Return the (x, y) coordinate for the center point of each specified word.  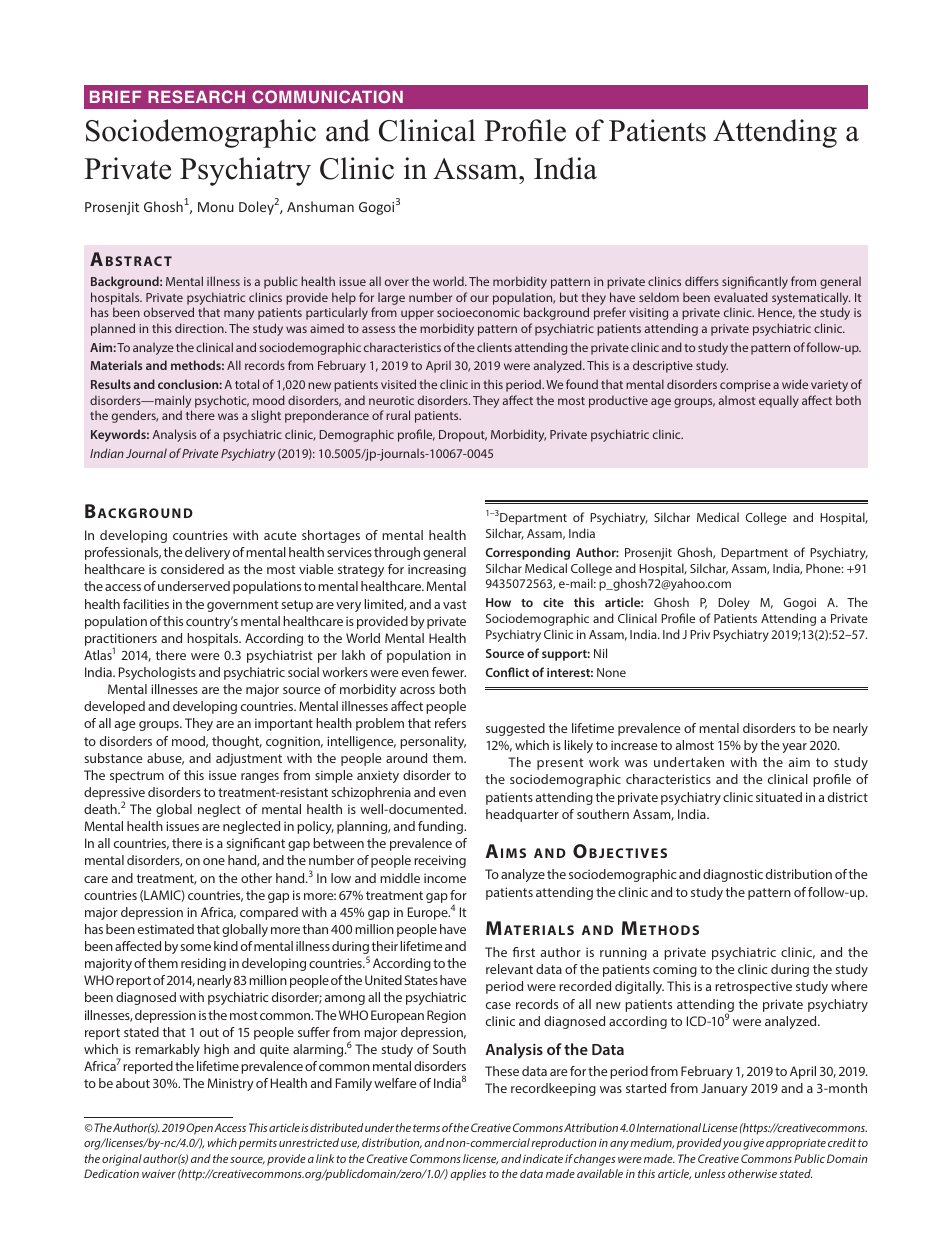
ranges (260, 778)
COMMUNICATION (327, 96)
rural (398, 415)
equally (779, 401)
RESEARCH (196, 96)
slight (266, 416)
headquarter (522, 815)
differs (702, 281)
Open (199, 1129)
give (753, 1144)
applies (468, 1175)
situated (779, 797)
